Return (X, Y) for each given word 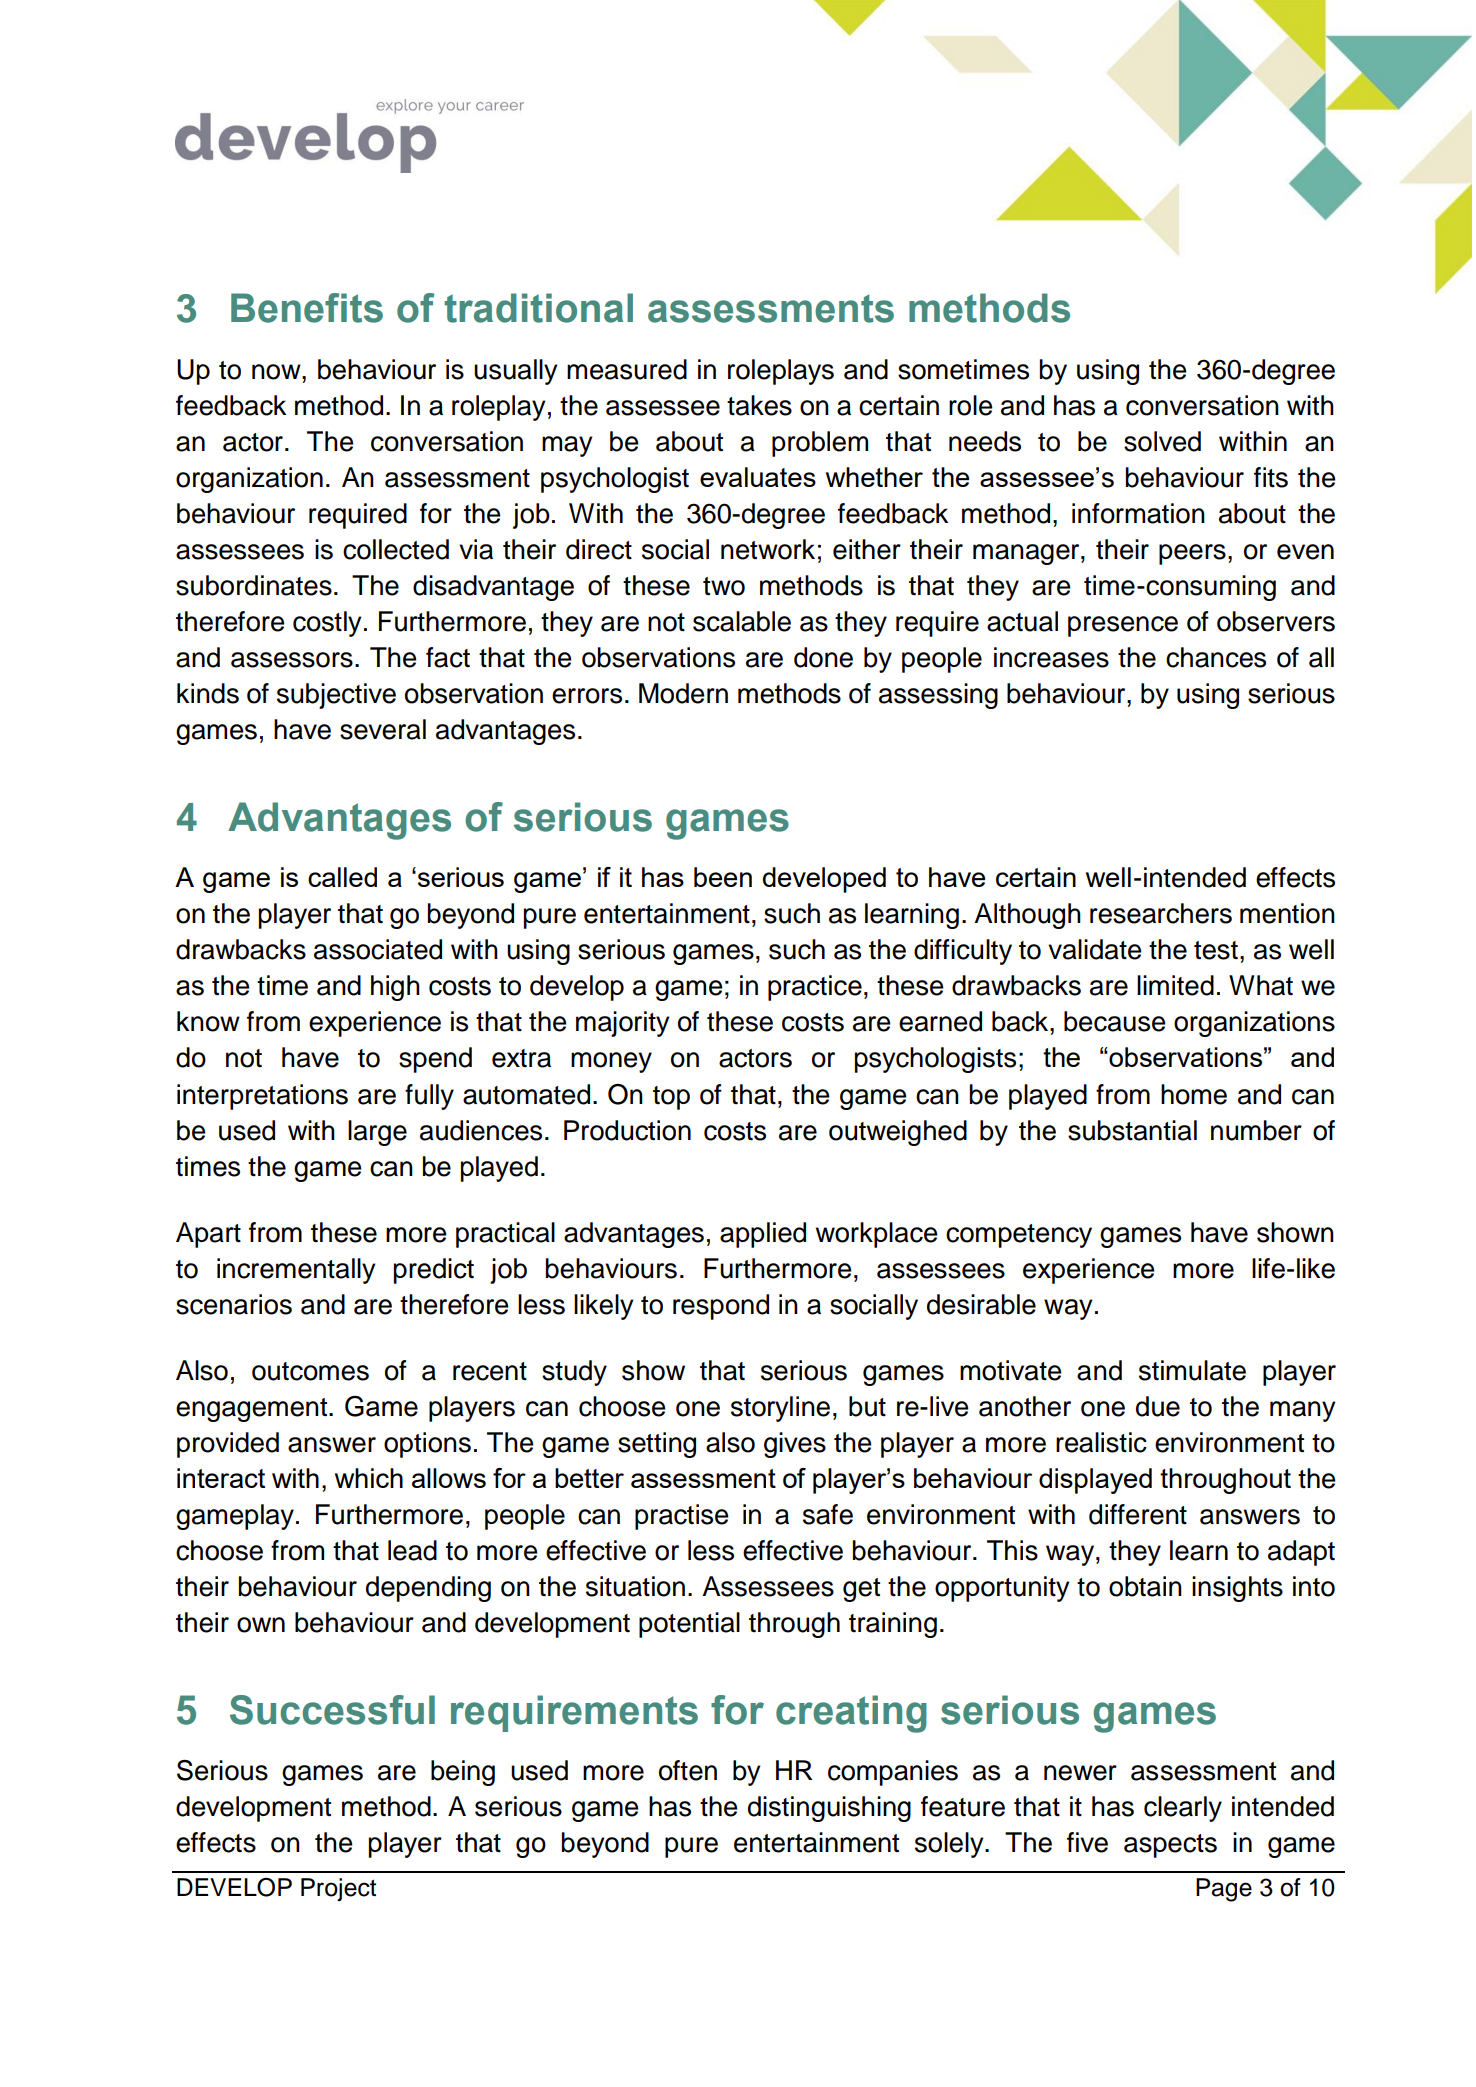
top (671, 1098)
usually (516, 372)
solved (1162, 441)
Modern (683, 693)
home (1194, 1094)
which (369, 1478)
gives (795, 1445)
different (1138, 1514)
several (383, 729)
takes (759, 405)
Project (338, 1889)
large (377, 1133)
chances (1216, 657)
